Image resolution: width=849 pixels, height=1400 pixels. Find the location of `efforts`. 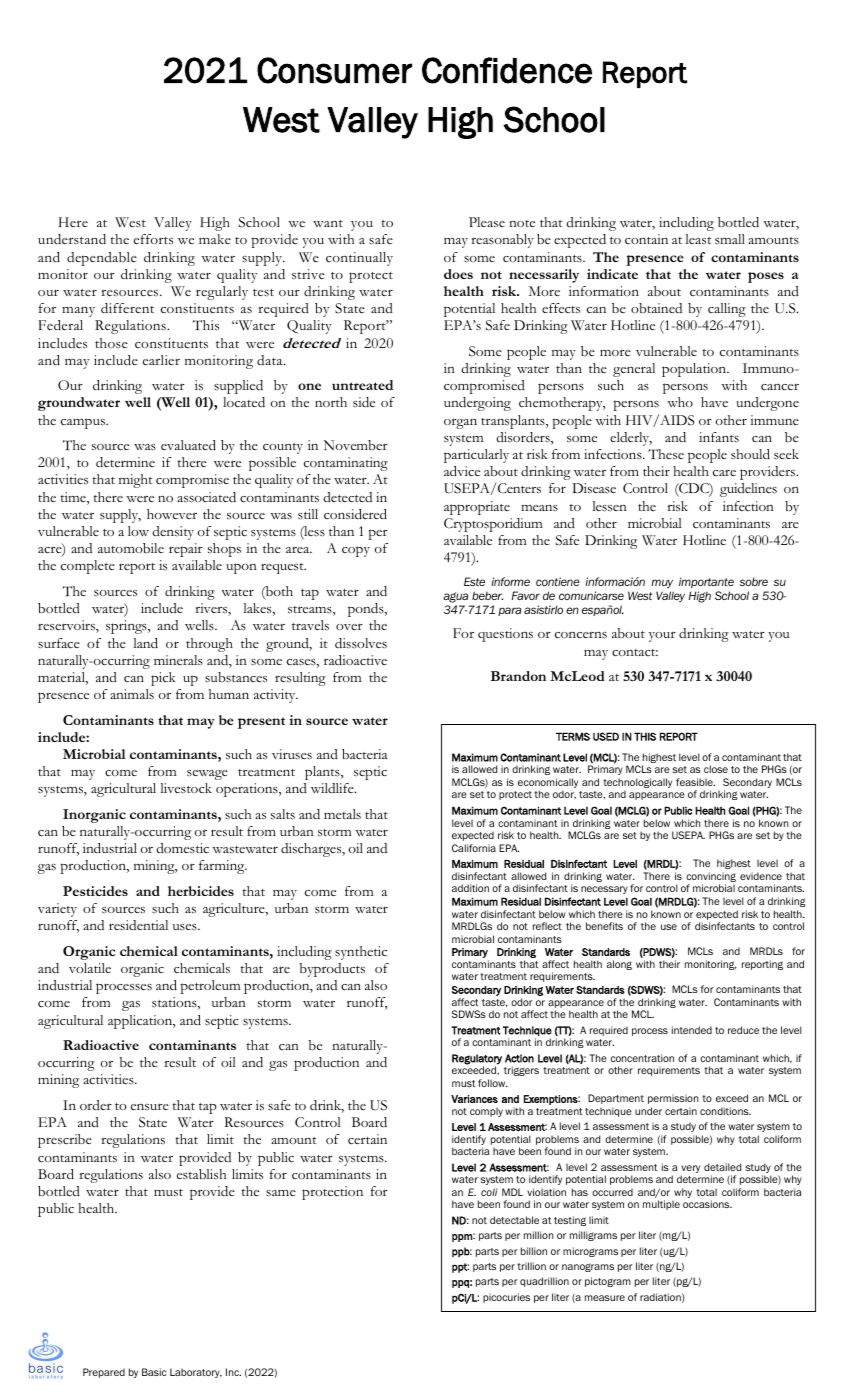

efforts is located at coordinates (153, 239).
